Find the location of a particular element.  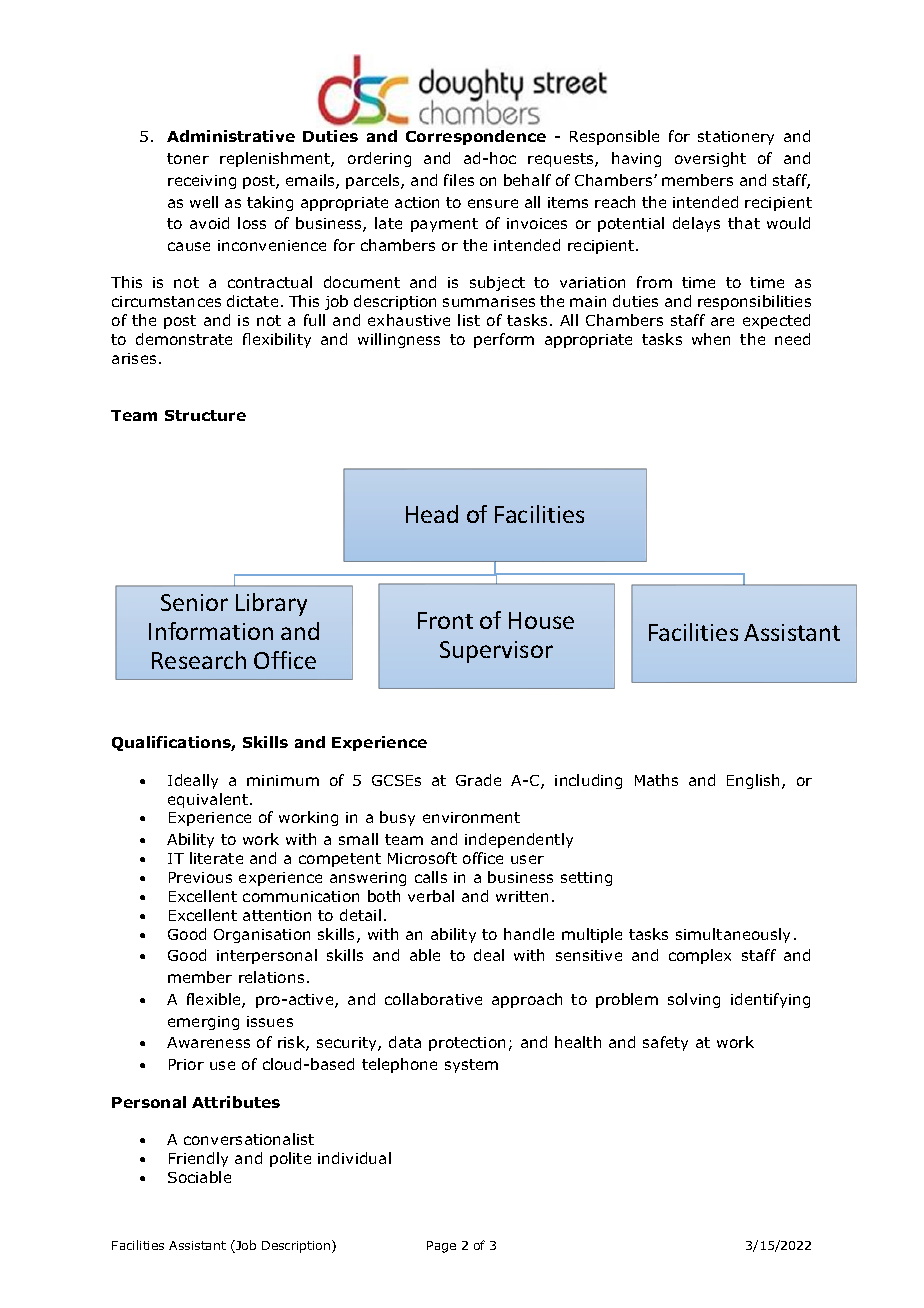

Supervisor is located at coordinates (496, 652).
